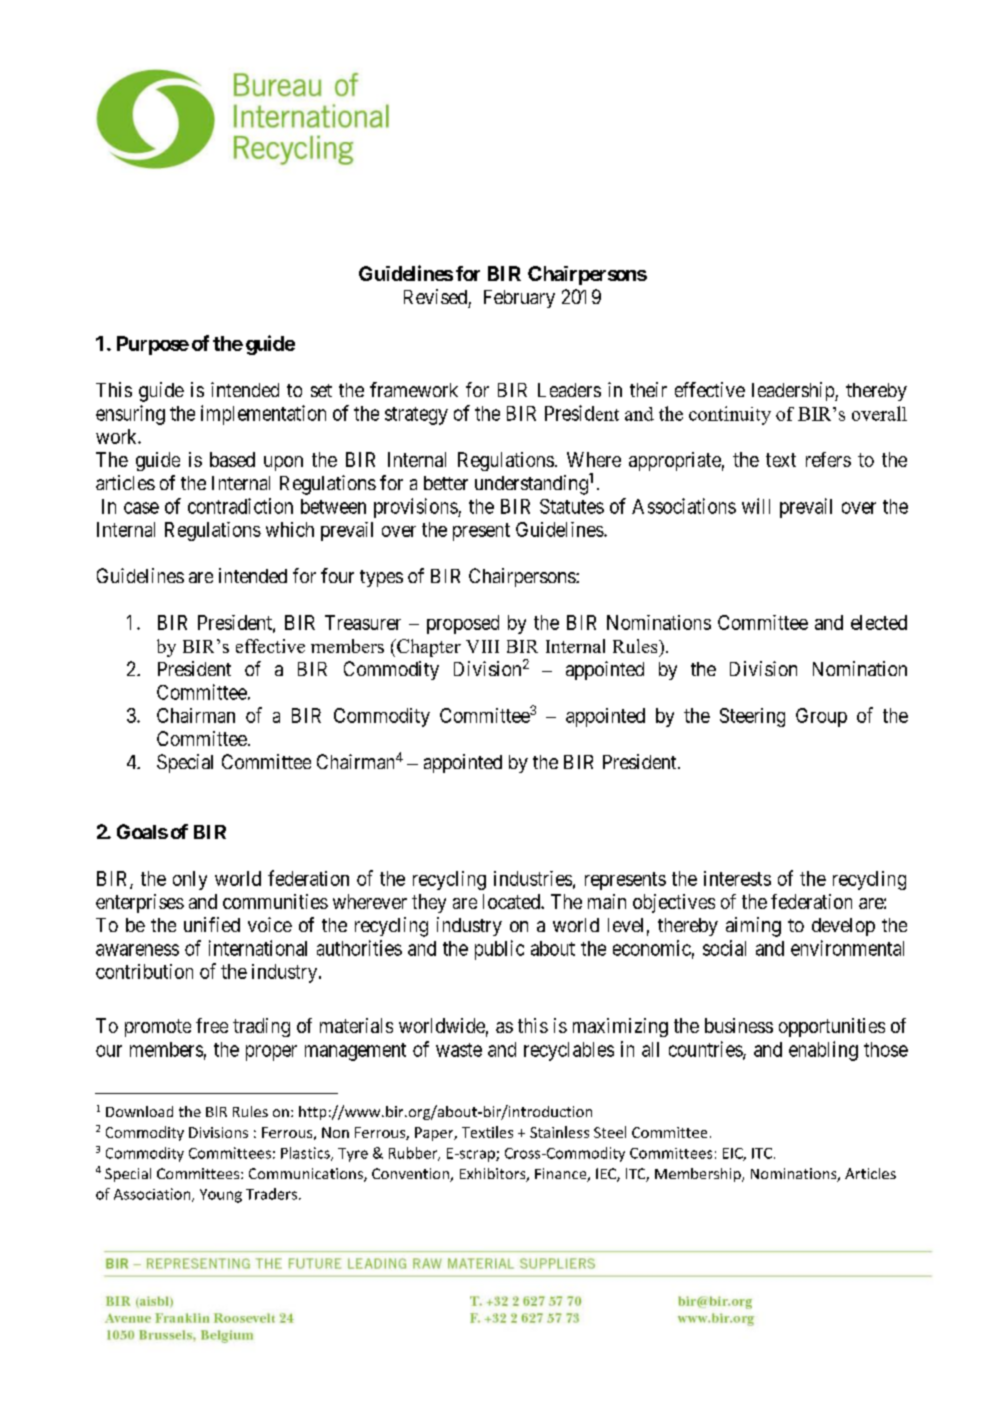 The height and width of the screenshot is (1419, 1003). What do you see at coordinates (190, 880) in the screenshot?
I see `only` at bounding box center [190, 880].
